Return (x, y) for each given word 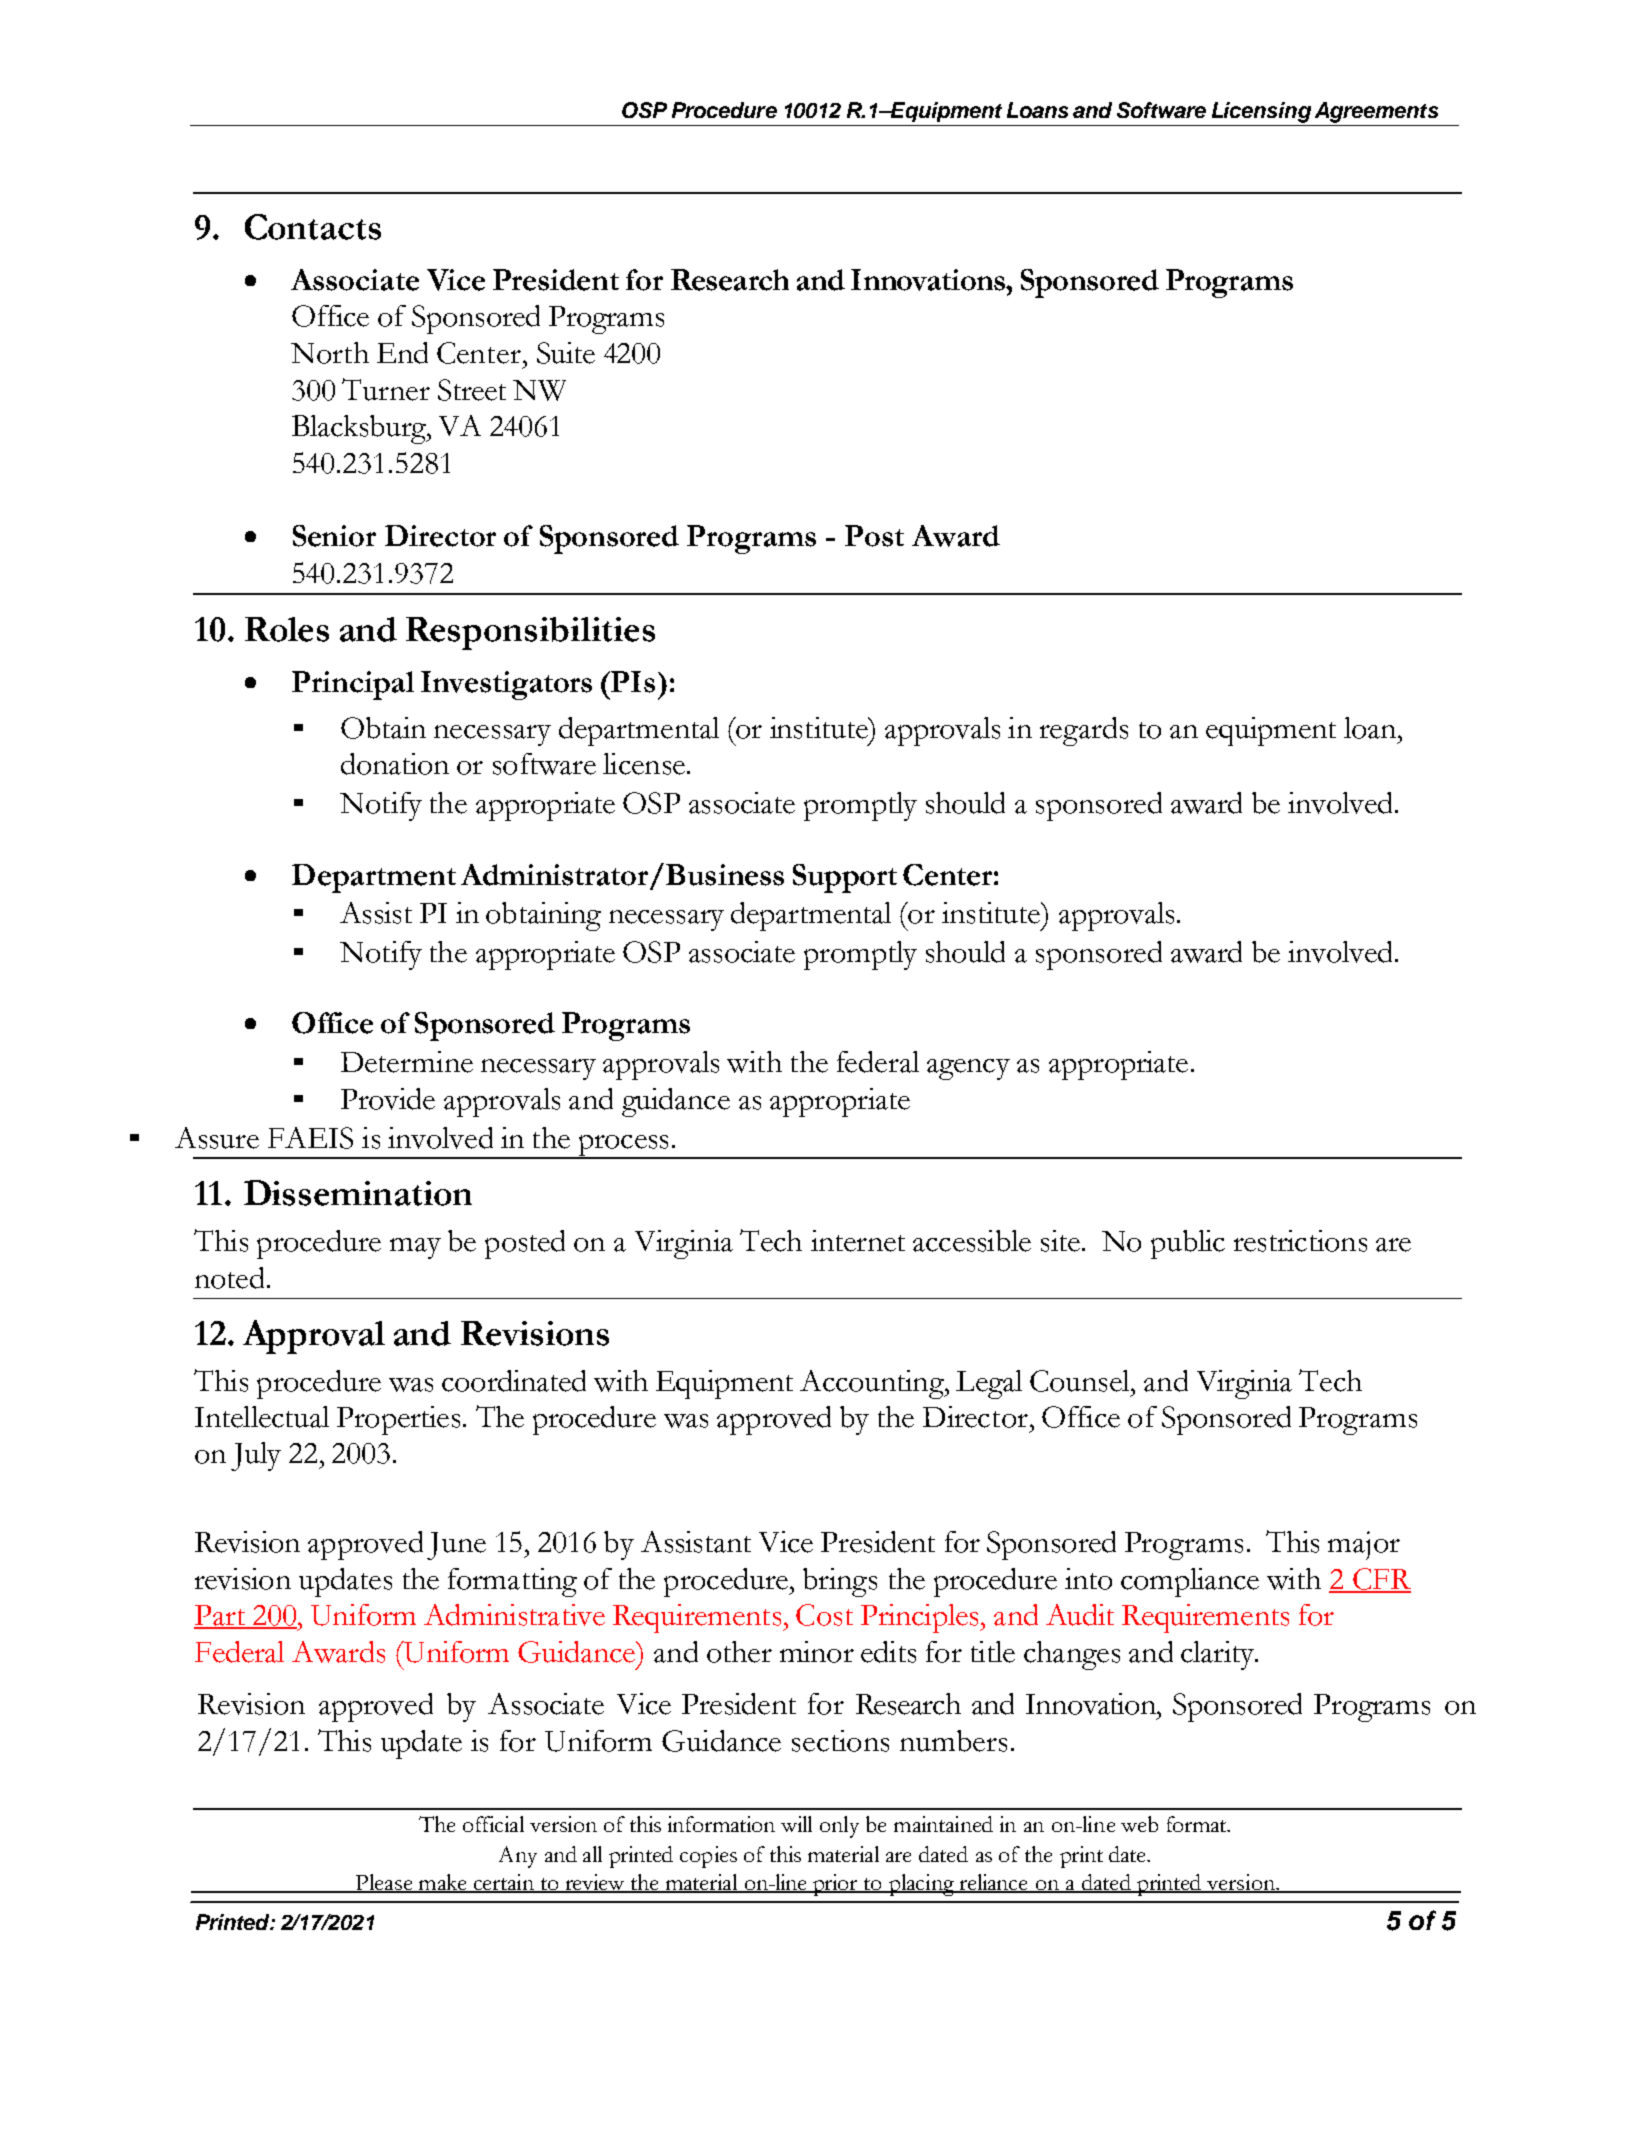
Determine (407, 1062)
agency (968, 1069)
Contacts (313, 227)
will (796, 1824)
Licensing (1261, 112)
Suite (566, 353)
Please (384, 1883)
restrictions (1300, 1241)
